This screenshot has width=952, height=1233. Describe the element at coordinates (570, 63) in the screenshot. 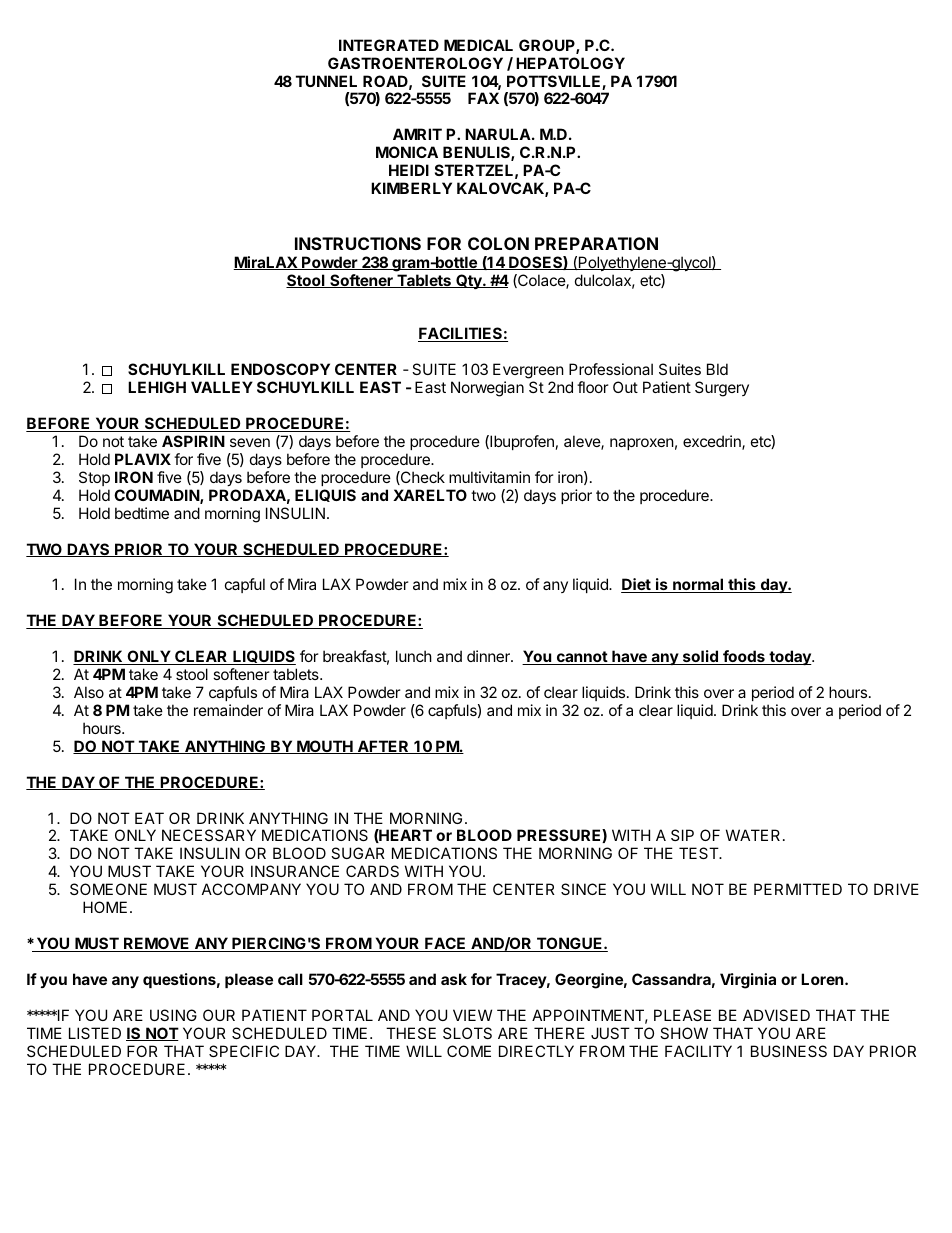

I see `HEPATOLOGY` at that location.
